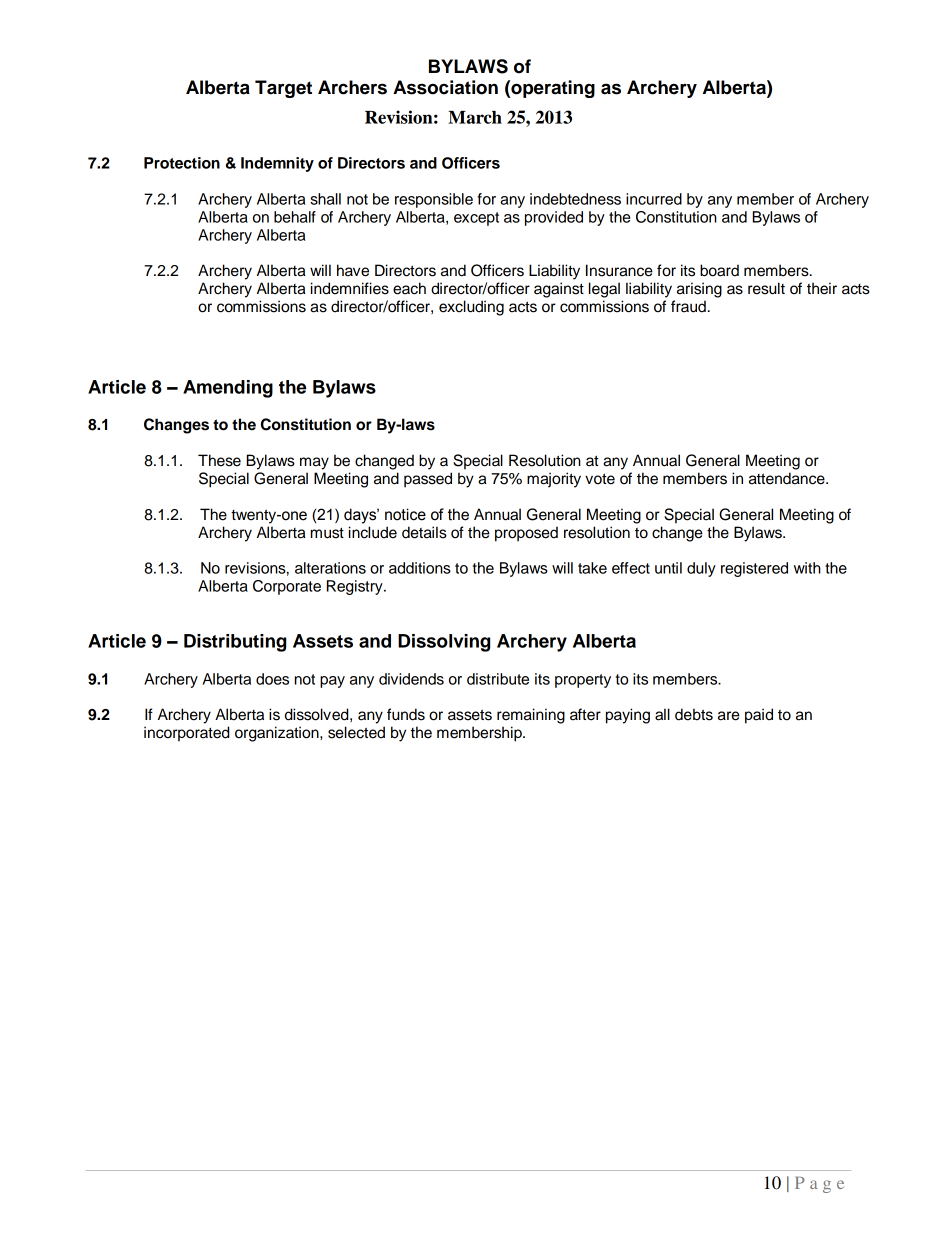  What do you see at coordinates (228, 389) in the screenshot?
I see `Amending` at bounding box center [228, 389].
